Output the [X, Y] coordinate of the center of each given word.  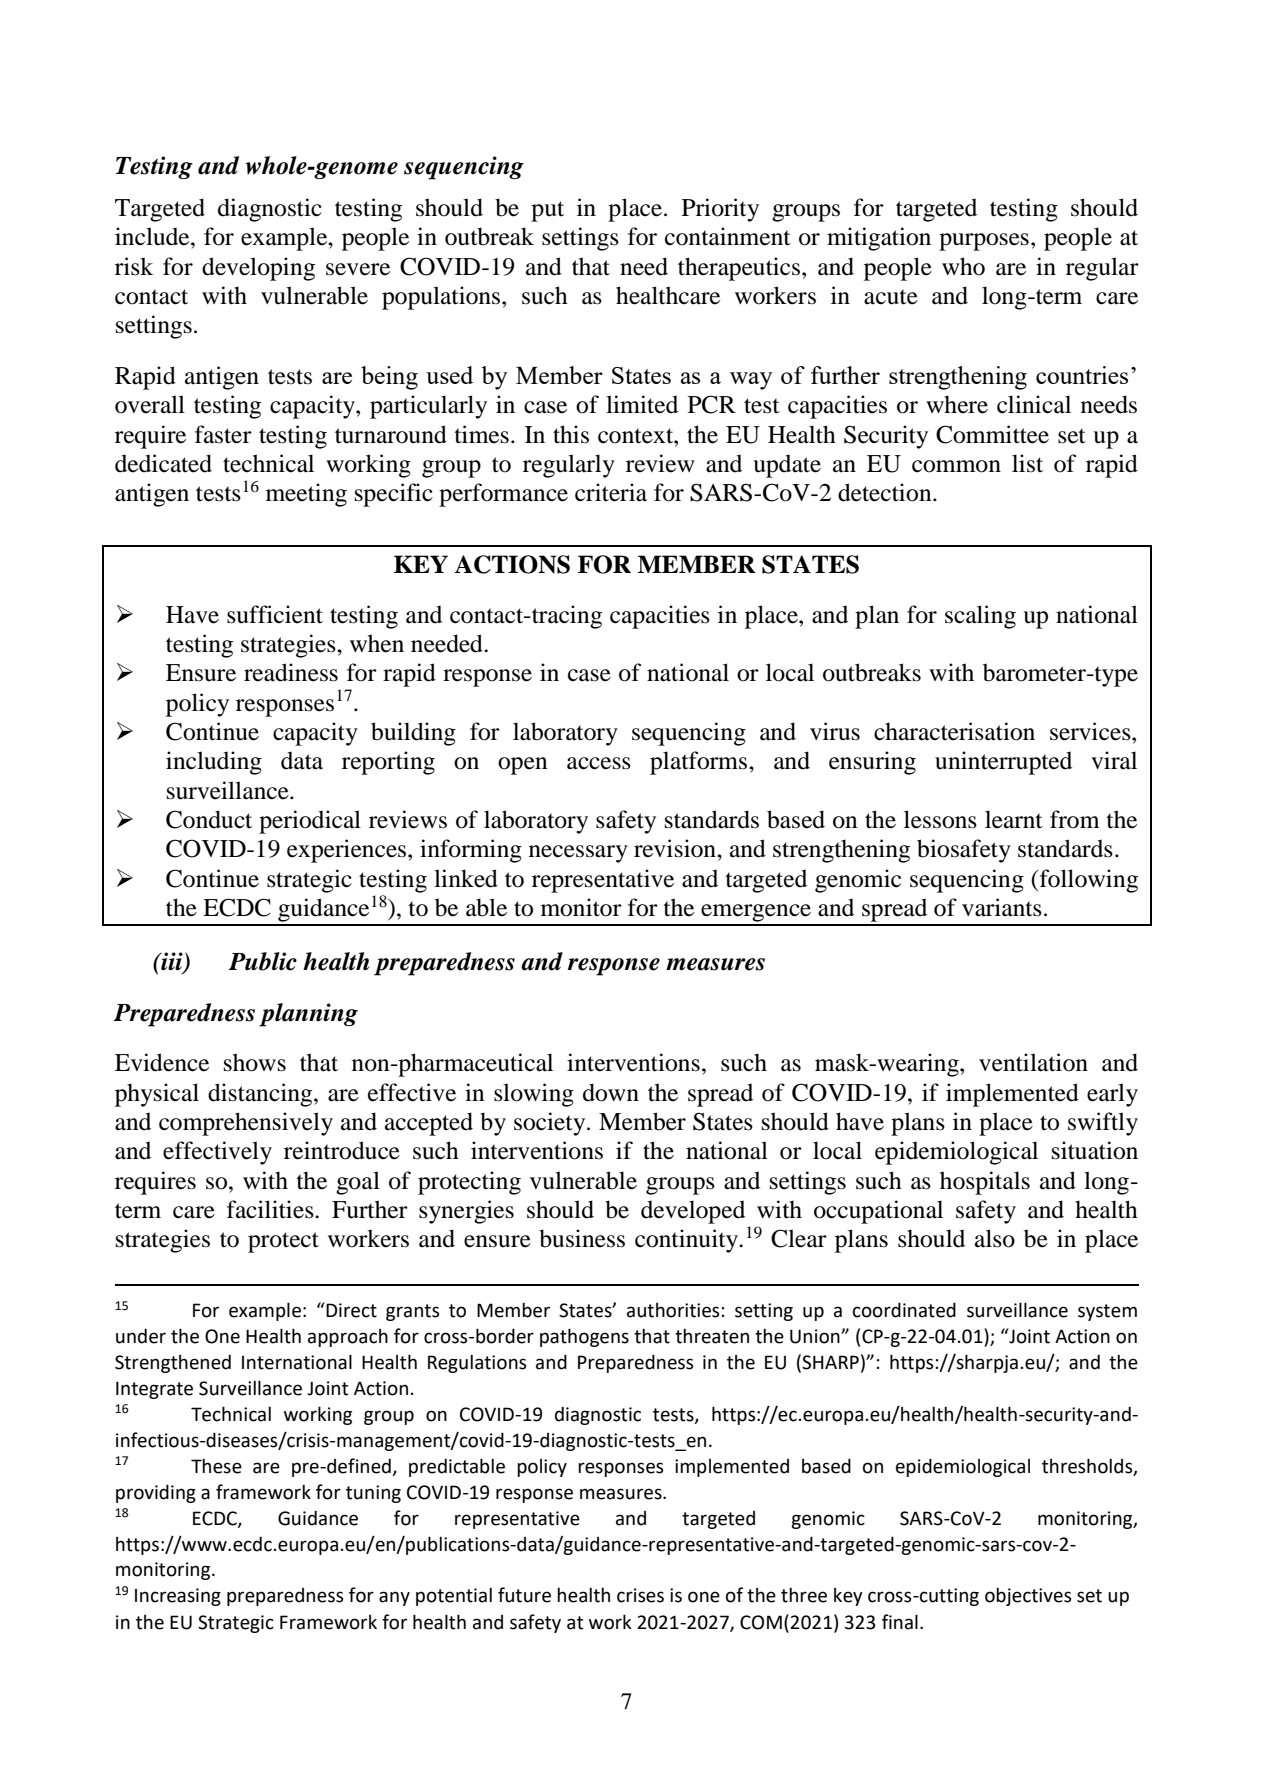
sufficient [275, 614]
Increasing [178, 1597]
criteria [611, 492]
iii [172, 962]
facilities [271, 1209]
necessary [578, 854]
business [582, 1238]
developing [258, 269]
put [547, 211]
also [995, 1238]
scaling [980, 617]
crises [640, 1595]
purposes [984, 242]
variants [1002, 907]
